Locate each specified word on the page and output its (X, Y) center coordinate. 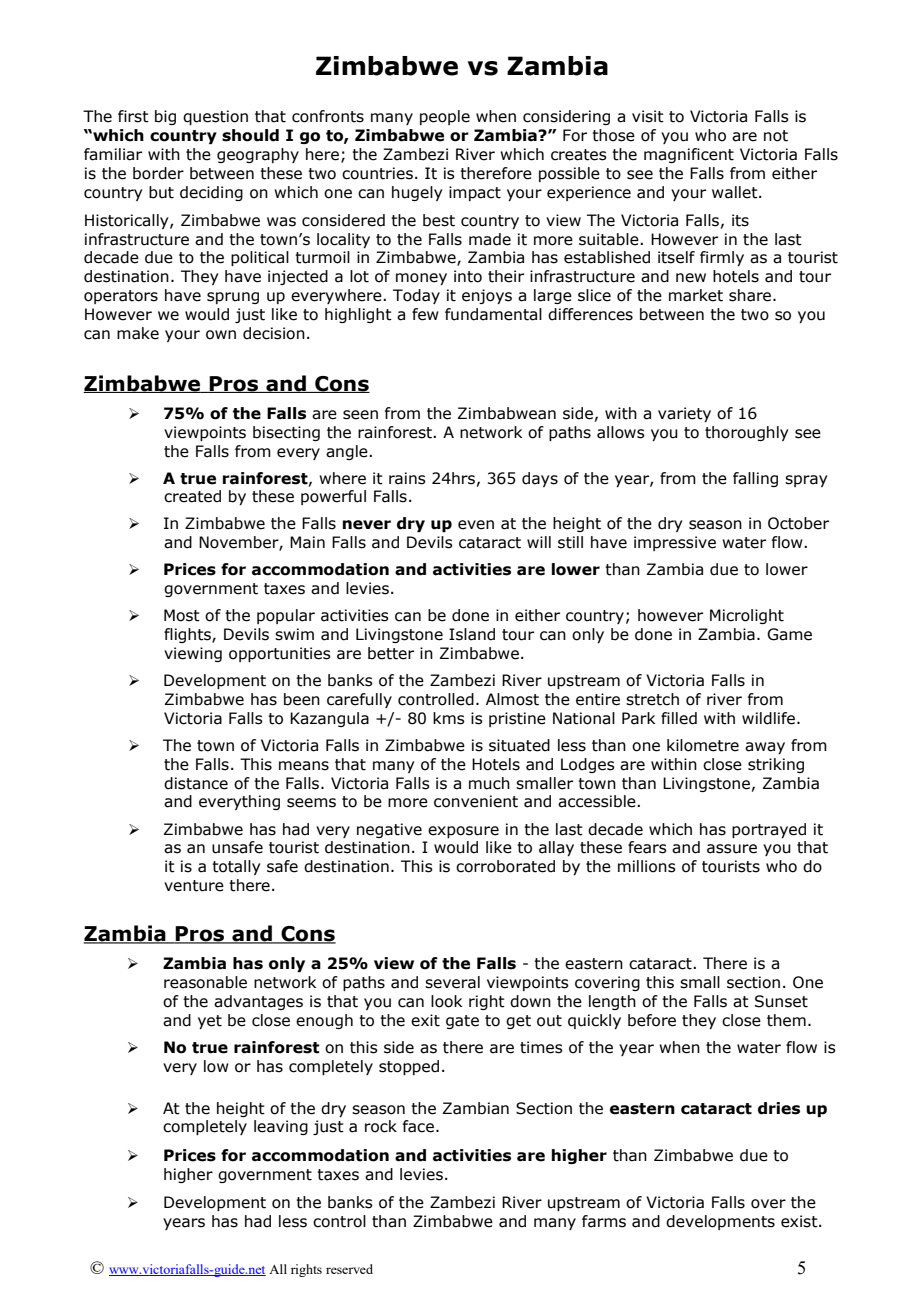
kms (449, 718)
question (215, 117)
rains (407, 478)
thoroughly (746, 433)
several (452, 982)
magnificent (689, 155)
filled (679, 718)
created (192, 496)
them (786, 1020)
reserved (349, 1269)
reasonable (205, 982)
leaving (281, 1127)
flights (188, 635)
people (445, 117)
